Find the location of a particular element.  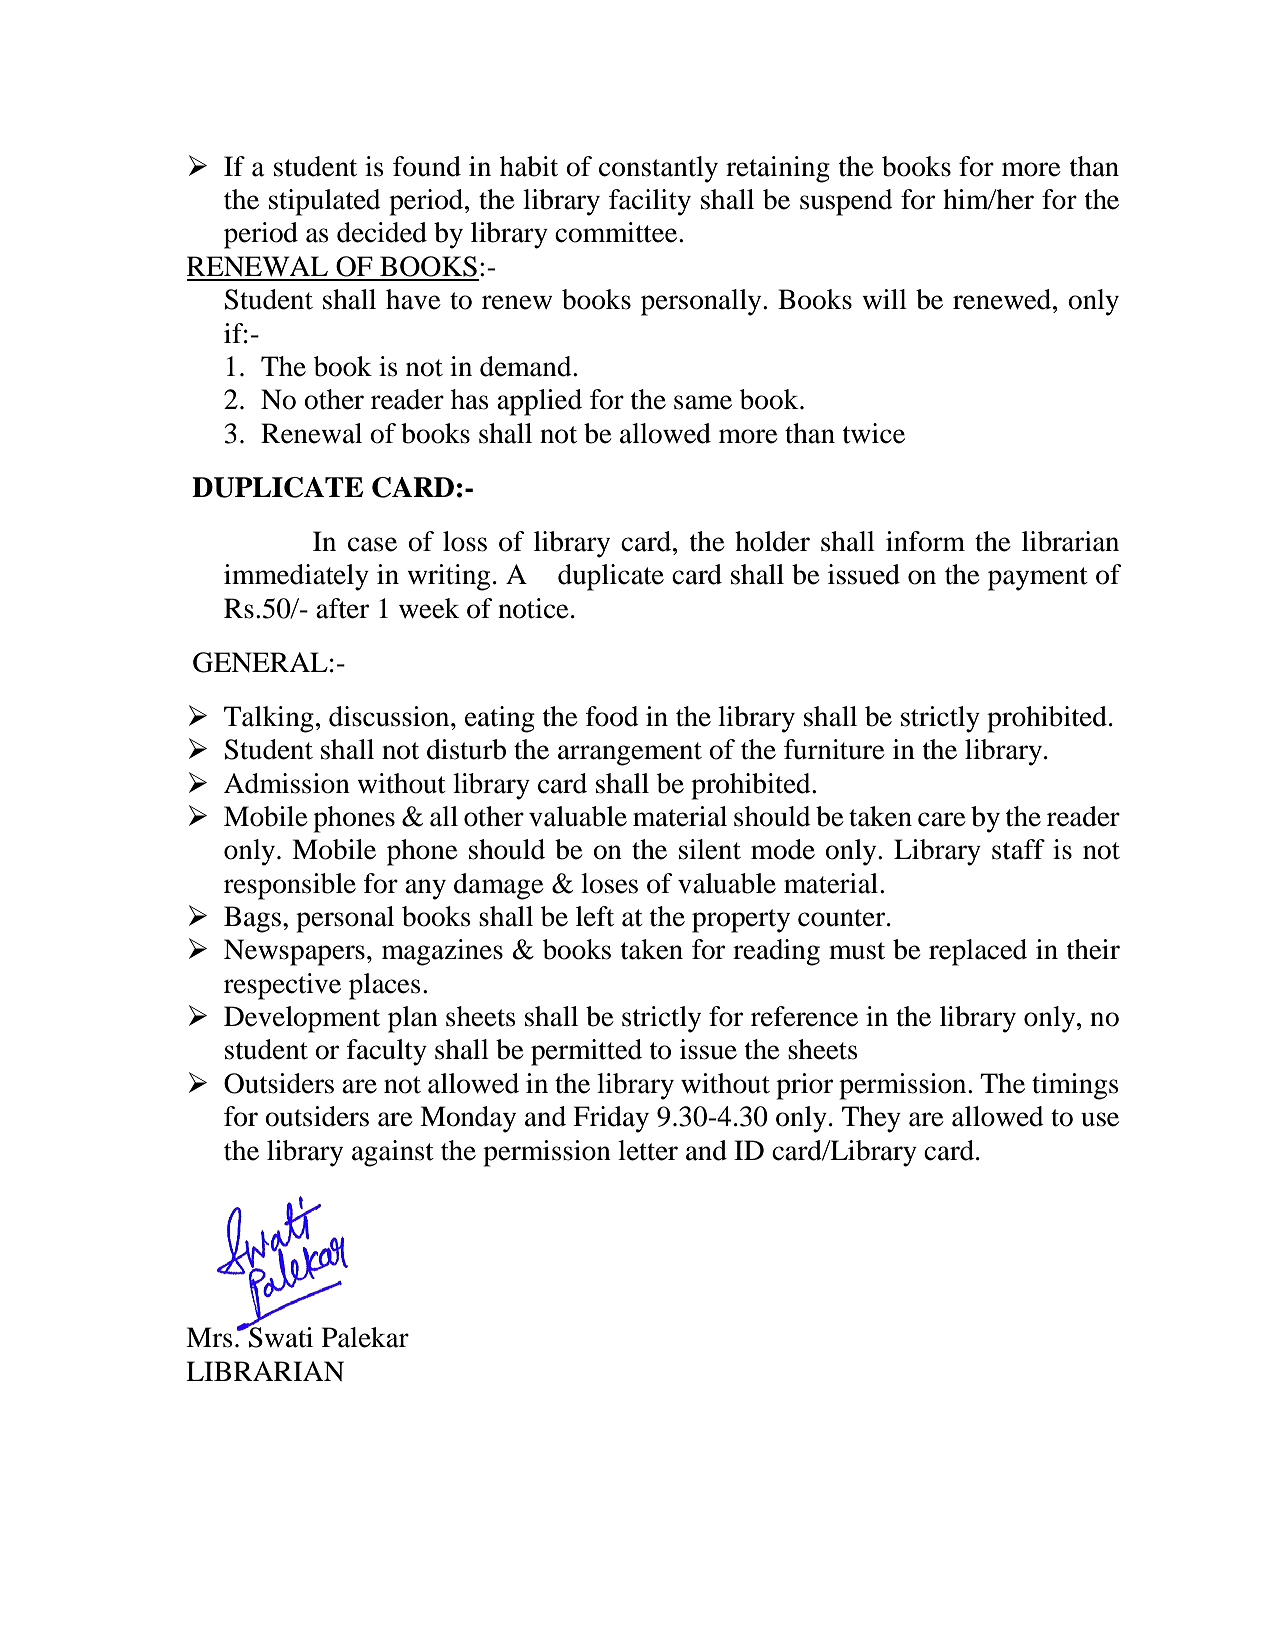

inform is located at coordinates (925, 541).
